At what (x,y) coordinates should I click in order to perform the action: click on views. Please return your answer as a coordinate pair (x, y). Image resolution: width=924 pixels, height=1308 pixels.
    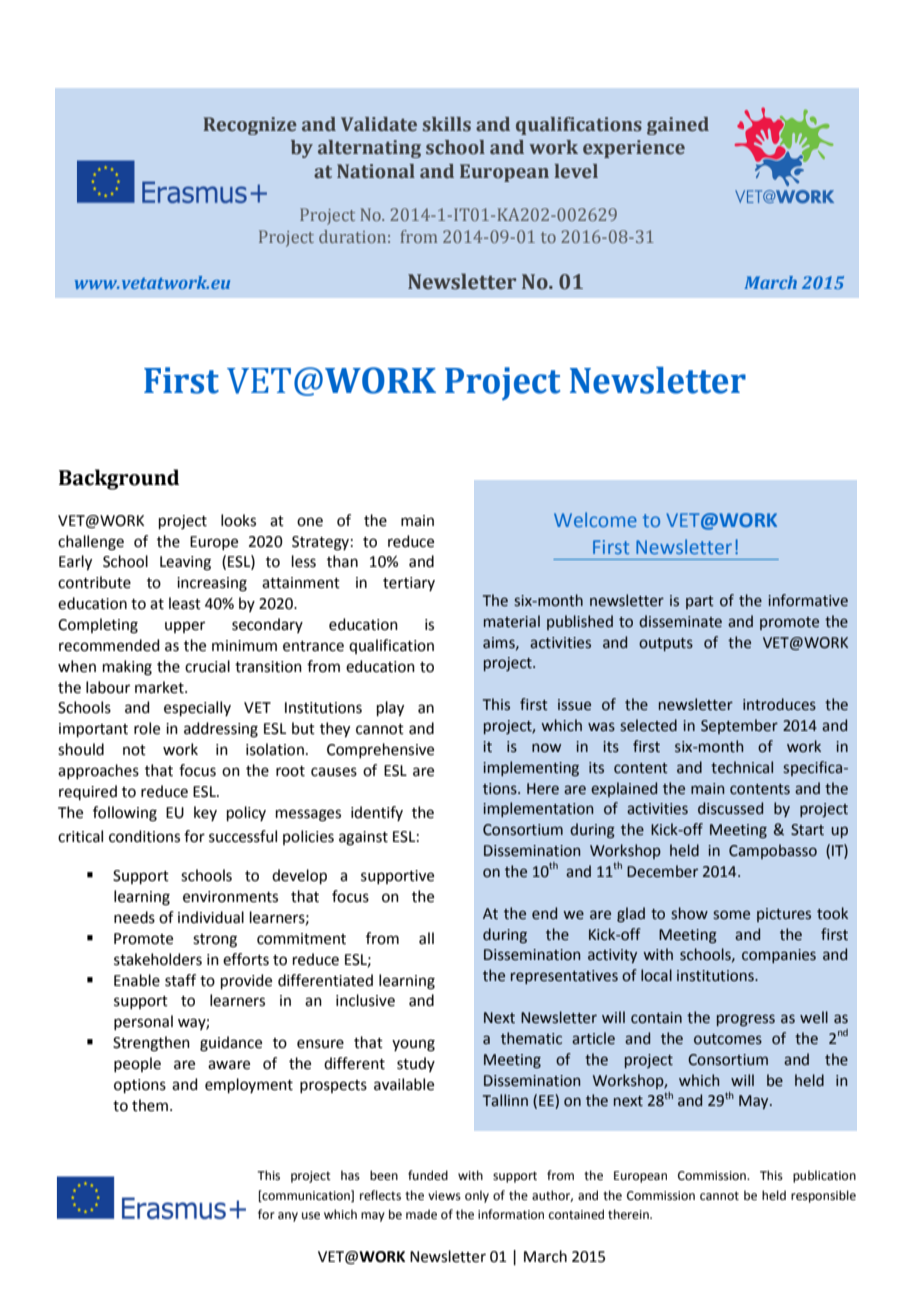
    Looking at the image, I should click on (444, 1196).
